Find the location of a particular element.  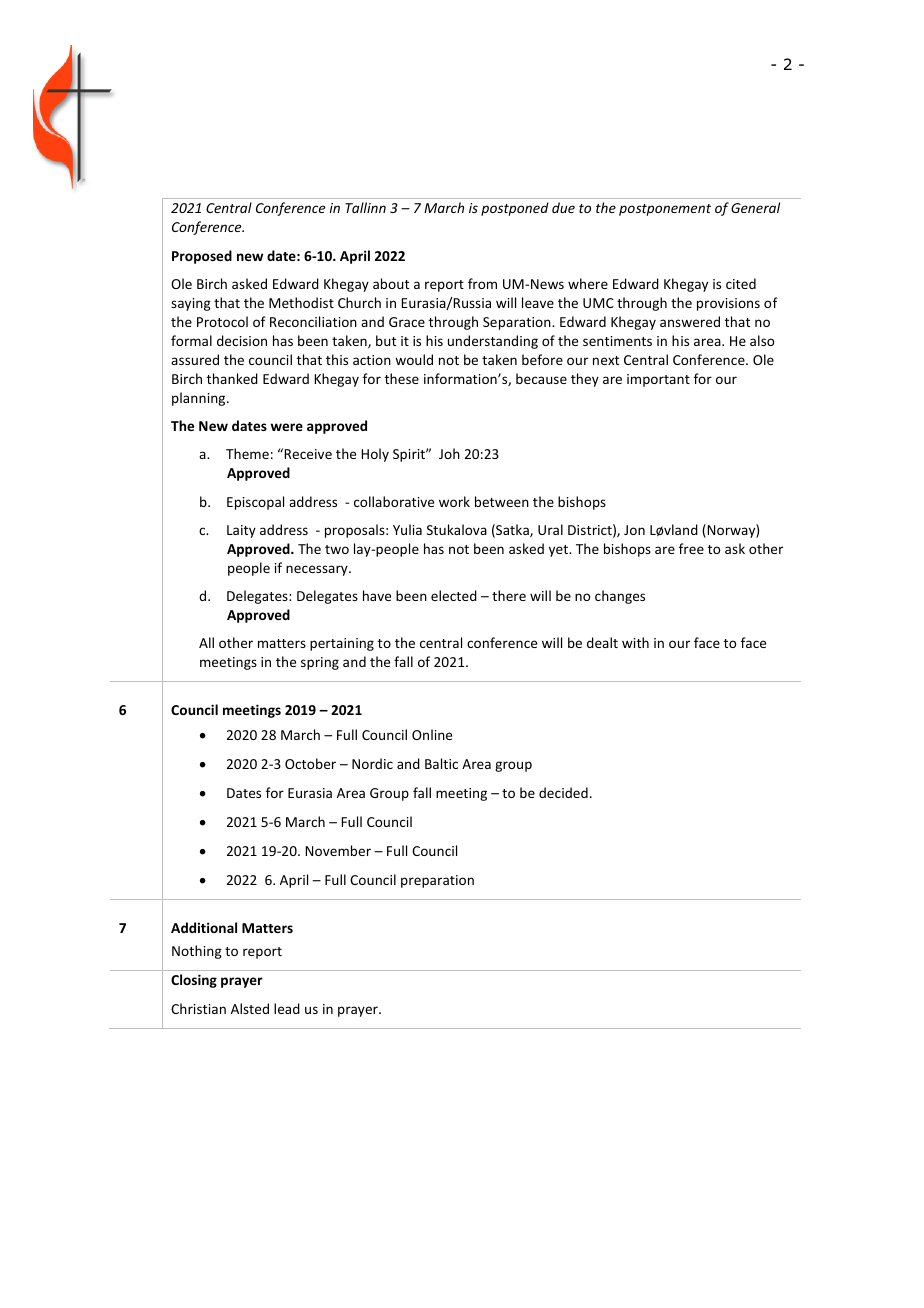

thanked is located at coordinates (232, 378).
